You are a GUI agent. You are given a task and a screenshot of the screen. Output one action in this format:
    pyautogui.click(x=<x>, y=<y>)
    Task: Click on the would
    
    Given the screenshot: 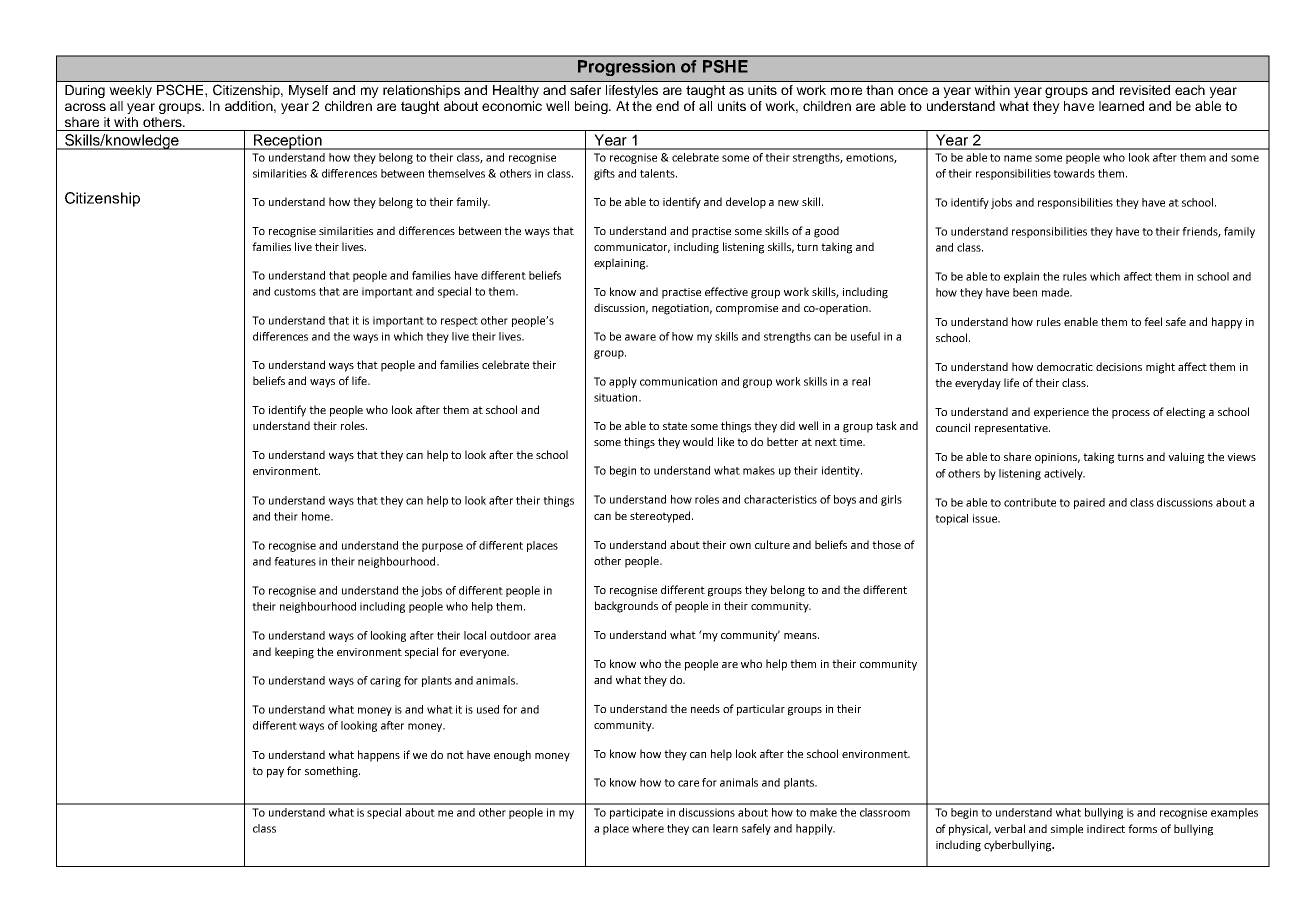 What is the action you would take?
    pyautogui.click(x=698, y=441)
